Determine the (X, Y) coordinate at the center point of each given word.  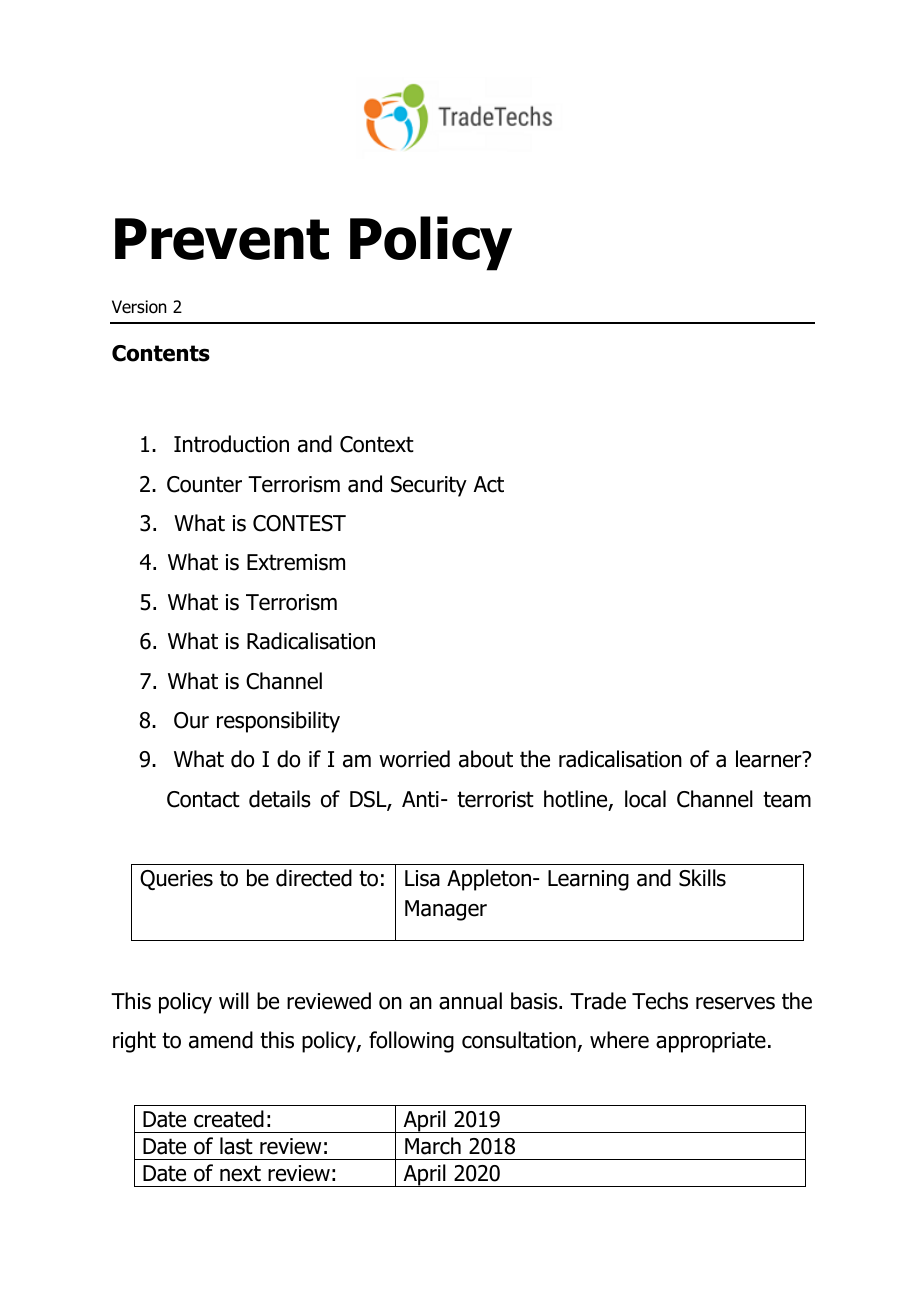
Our (191, 720)
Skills (702, 878)
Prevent (222, 239)
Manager (446, 910)
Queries (176, 880)
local (645, 799)
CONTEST (299, 523)
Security (429, 486)
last (236, 1146)
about (486, 759)
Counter (204, 484)
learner (770, 759)
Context (377, 444)
